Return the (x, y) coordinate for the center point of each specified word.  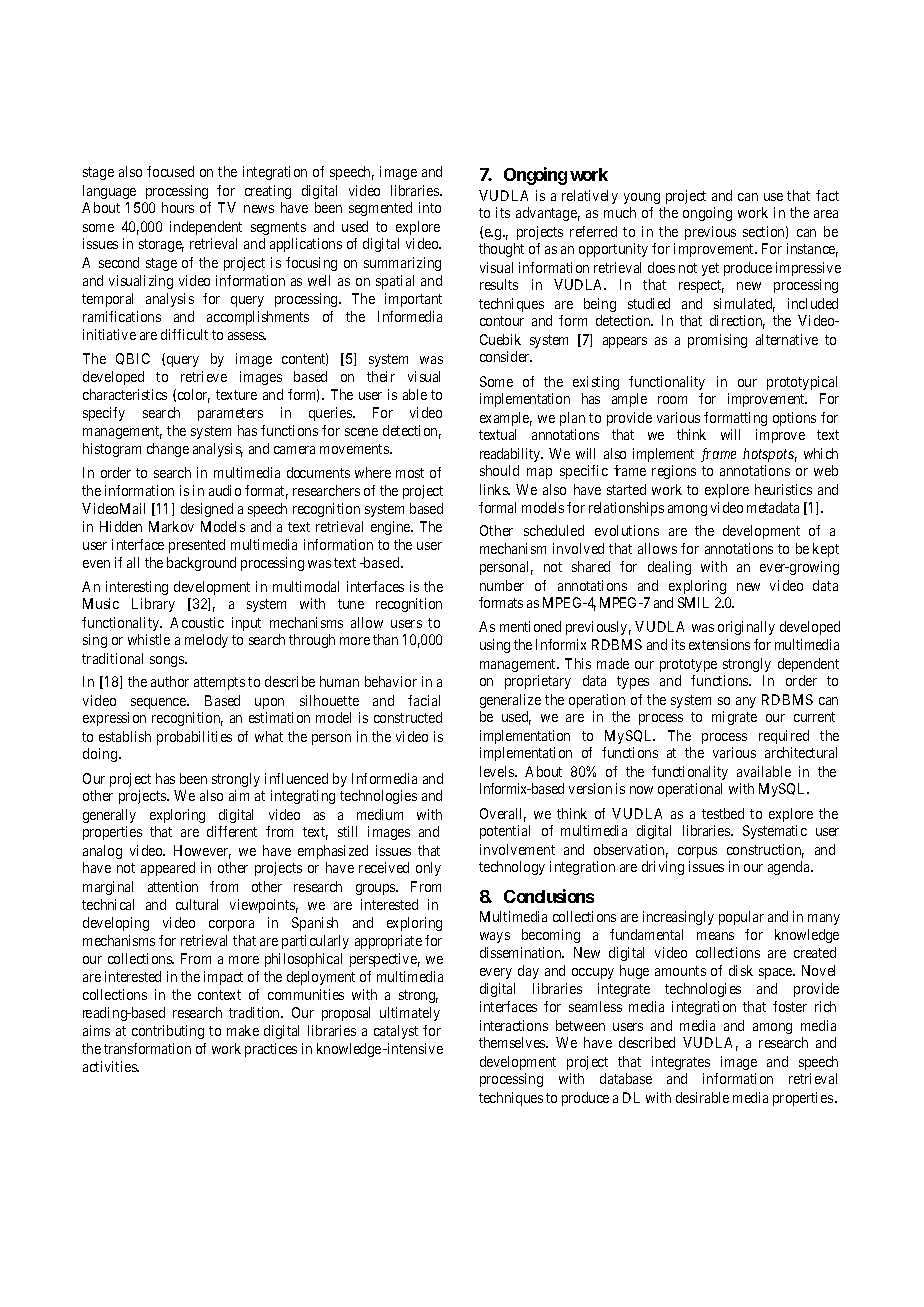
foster (790, 1006)
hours (178, 207)
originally (746, 628)
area (826, 214)
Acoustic (197, 622)
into (430, 207)
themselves (513, 1042)
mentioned (530, 626)
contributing (168, 1032)
